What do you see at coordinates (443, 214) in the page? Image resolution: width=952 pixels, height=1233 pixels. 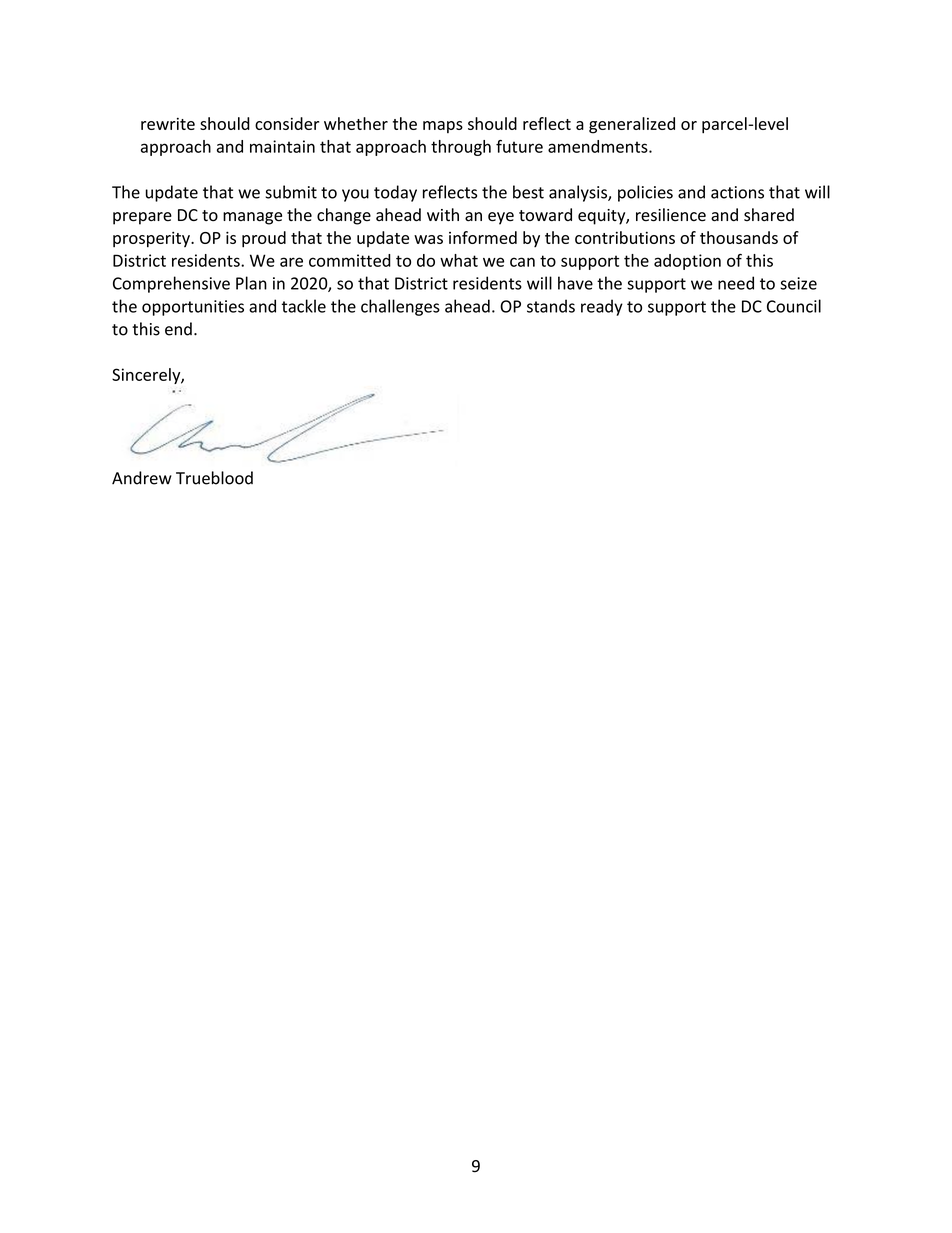 I see `with` at bounding box center [443, 214].
